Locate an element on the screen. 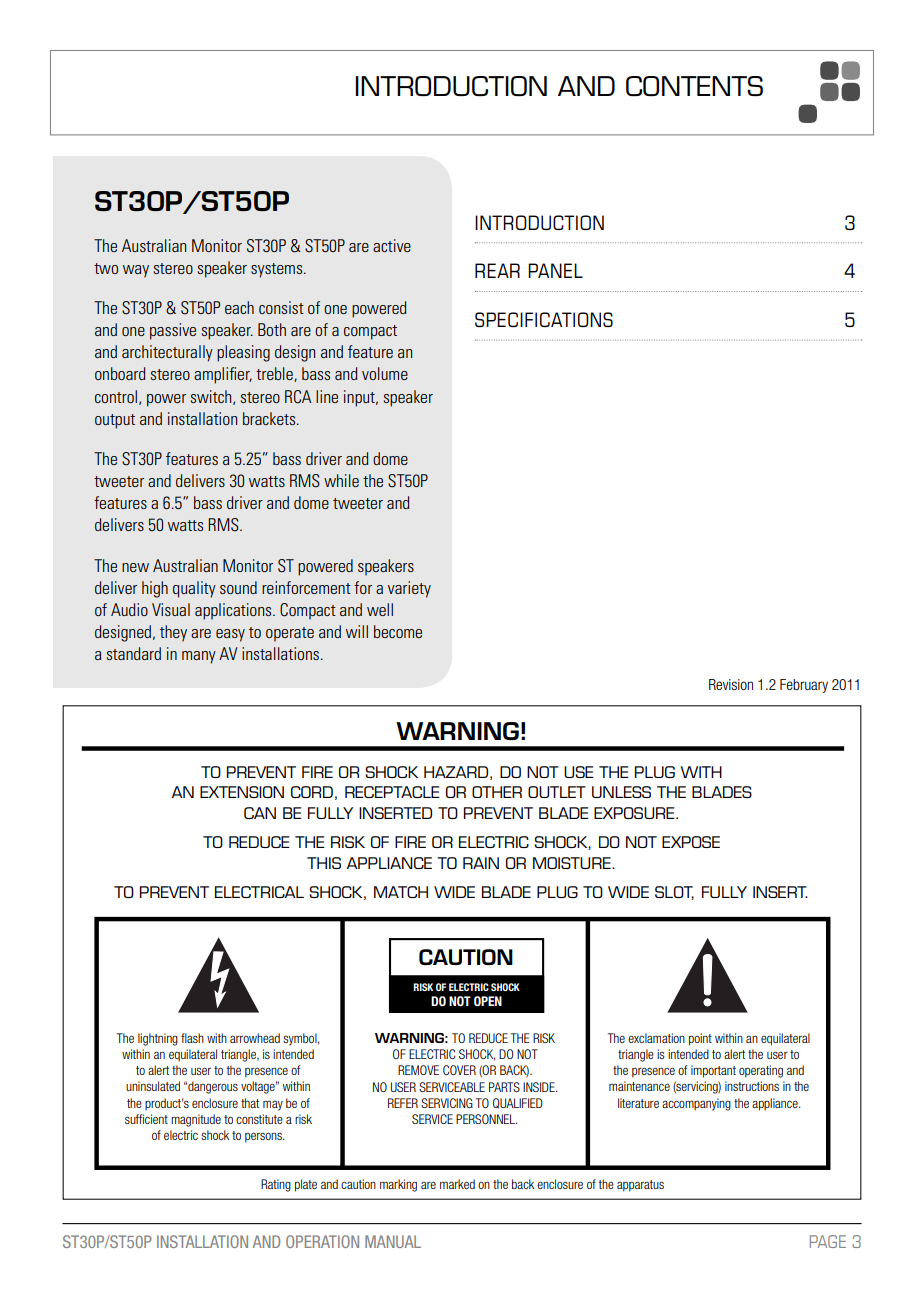 Image resolution: width=924 pixels, height=1311 pixels. OPEN is located at coordinates (488, 1001).
